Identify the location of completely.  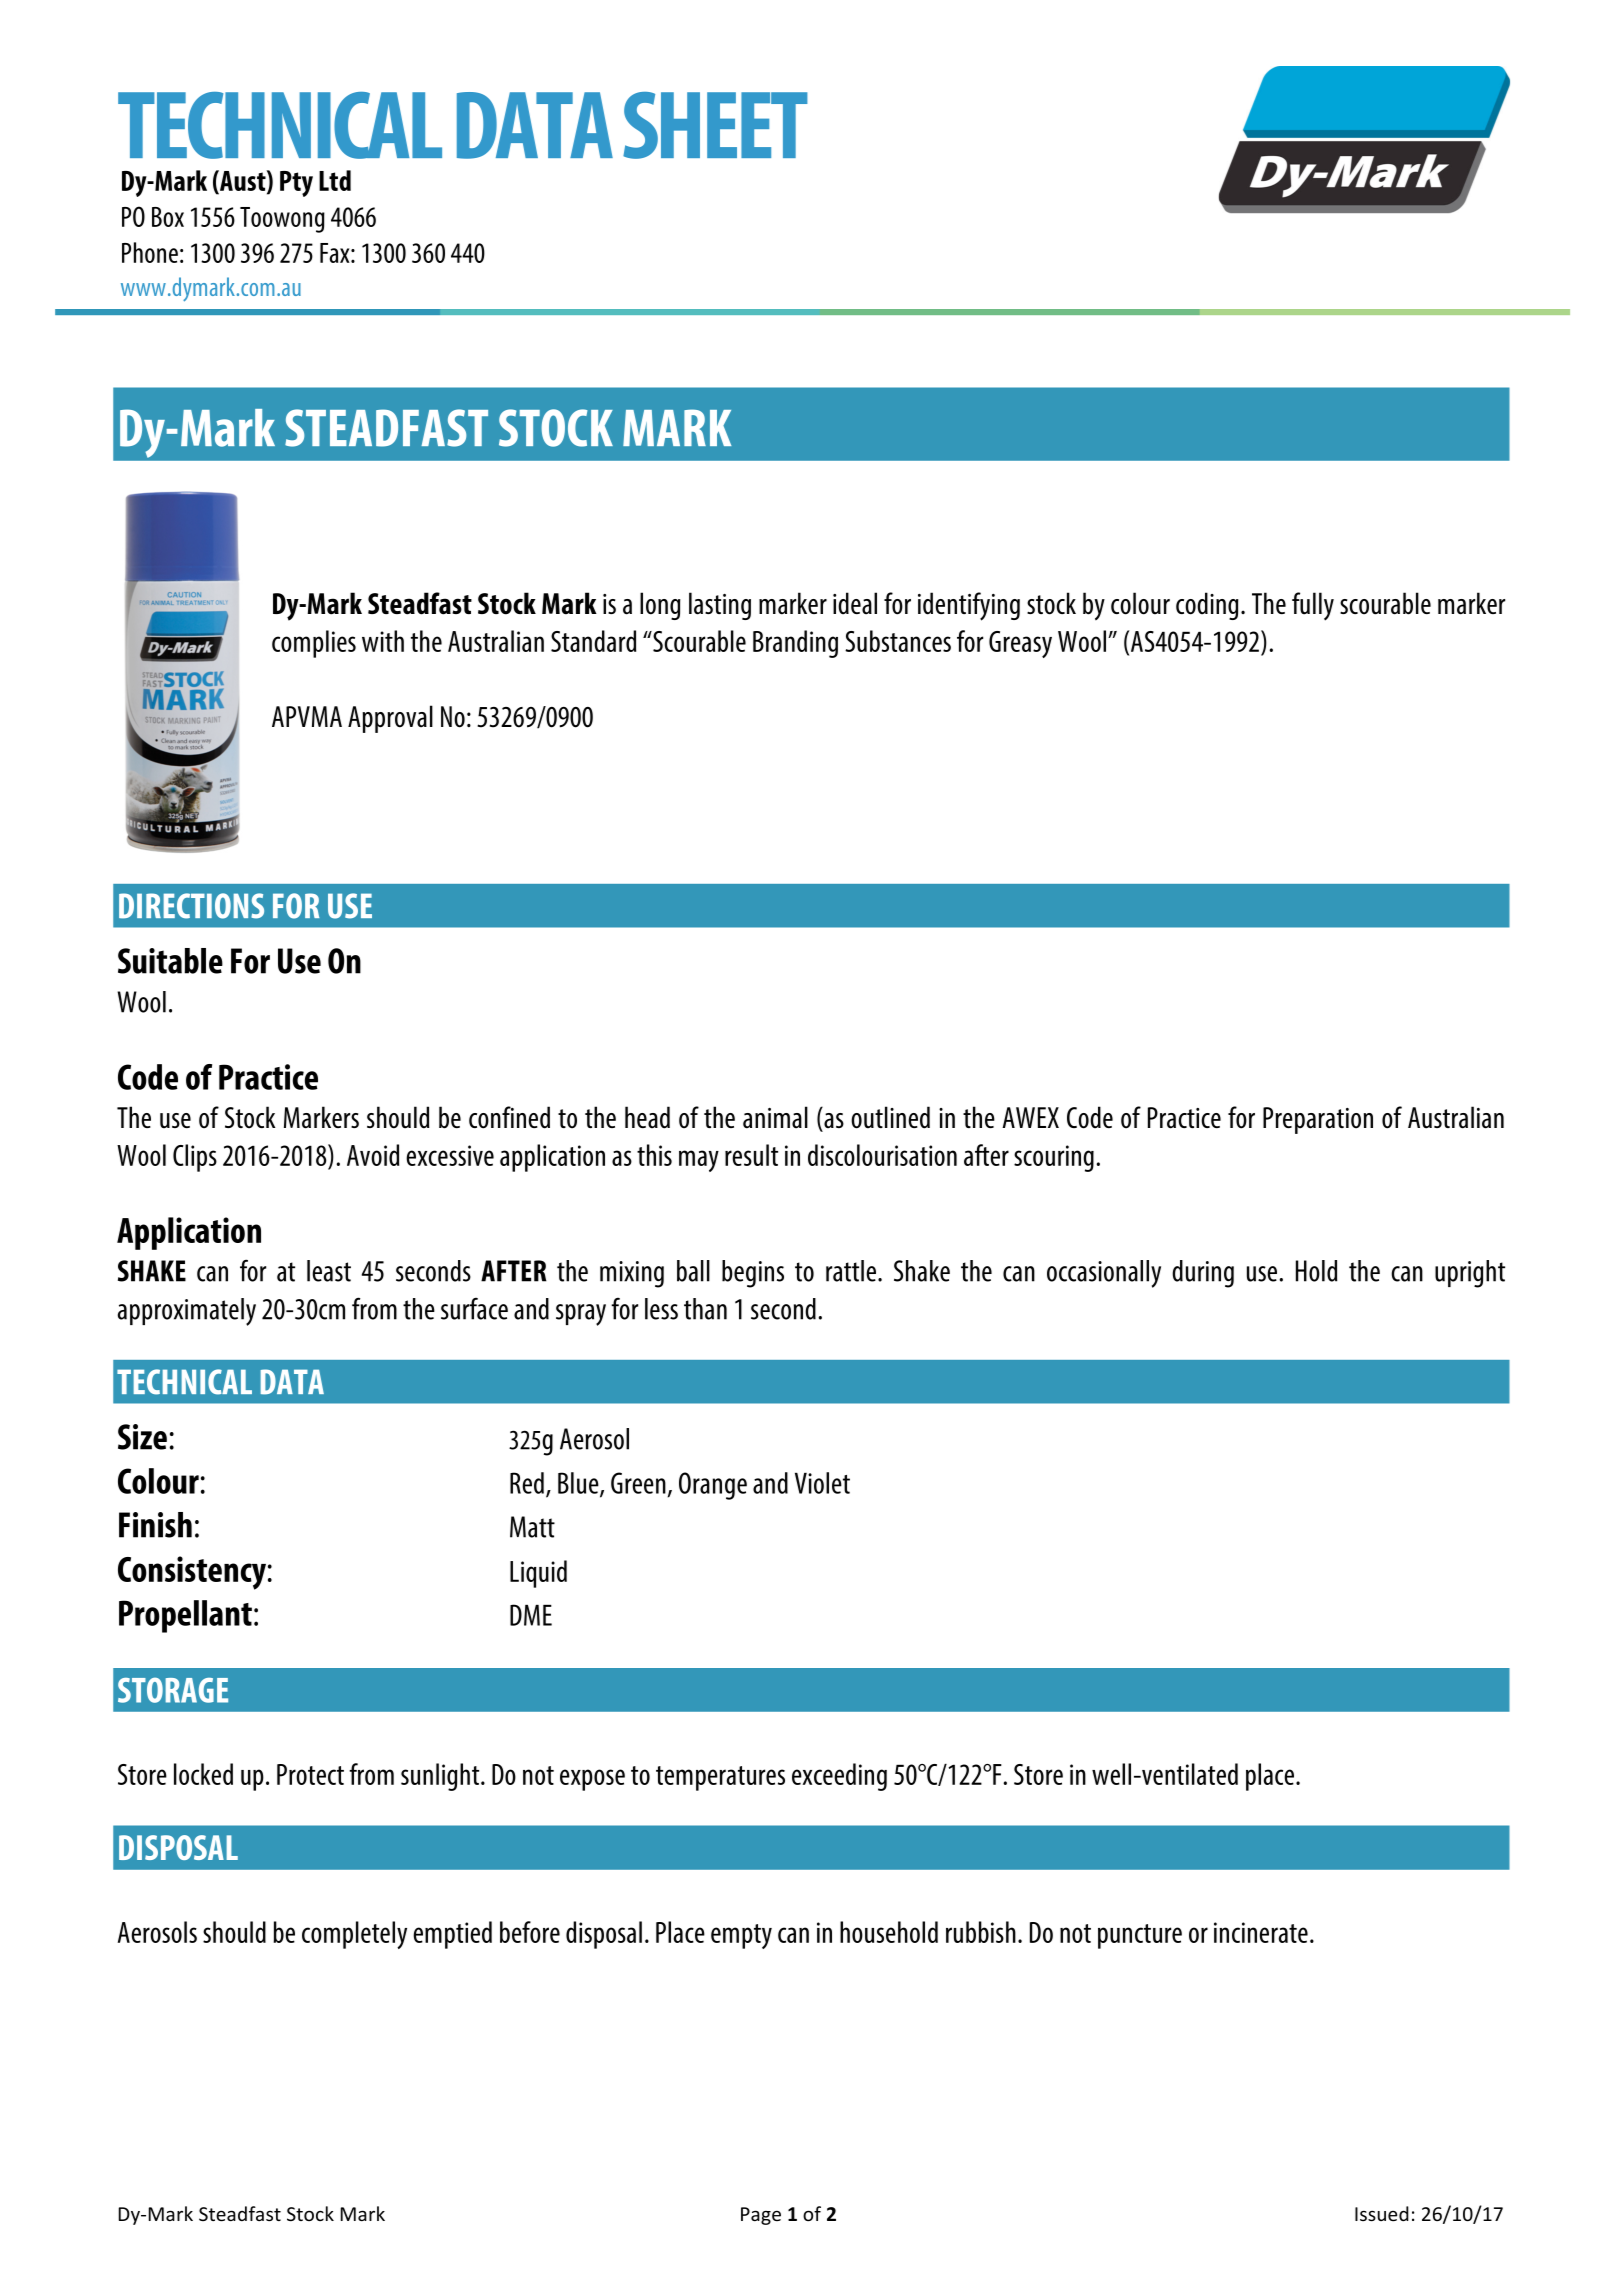
(354, 1935).
